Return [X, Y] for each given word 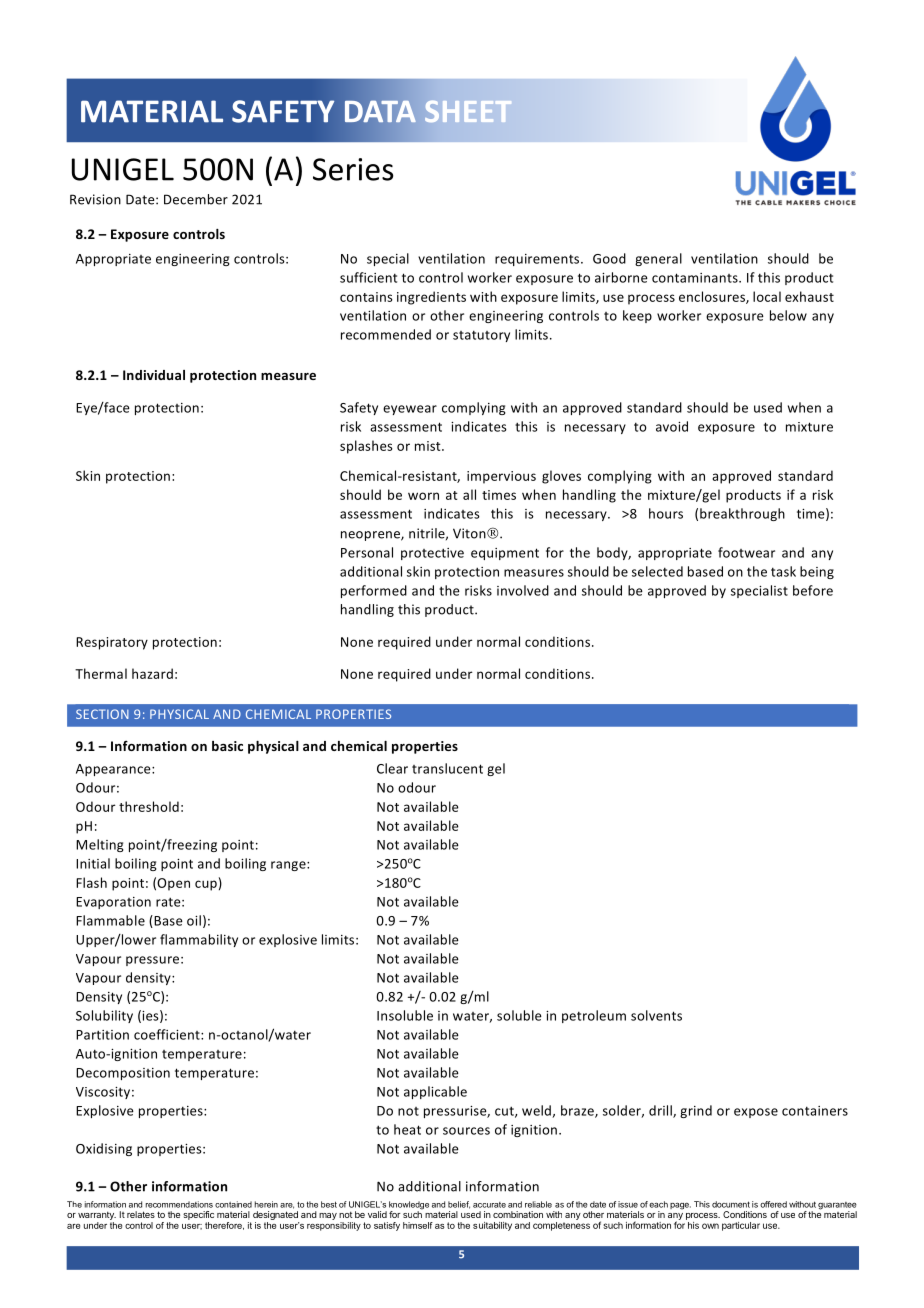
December [196, 199]
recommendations [179, 1204]
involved [523, 590]
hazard [152, 673]
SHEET [468, 111]
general [658, 259]
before [813, 590]
